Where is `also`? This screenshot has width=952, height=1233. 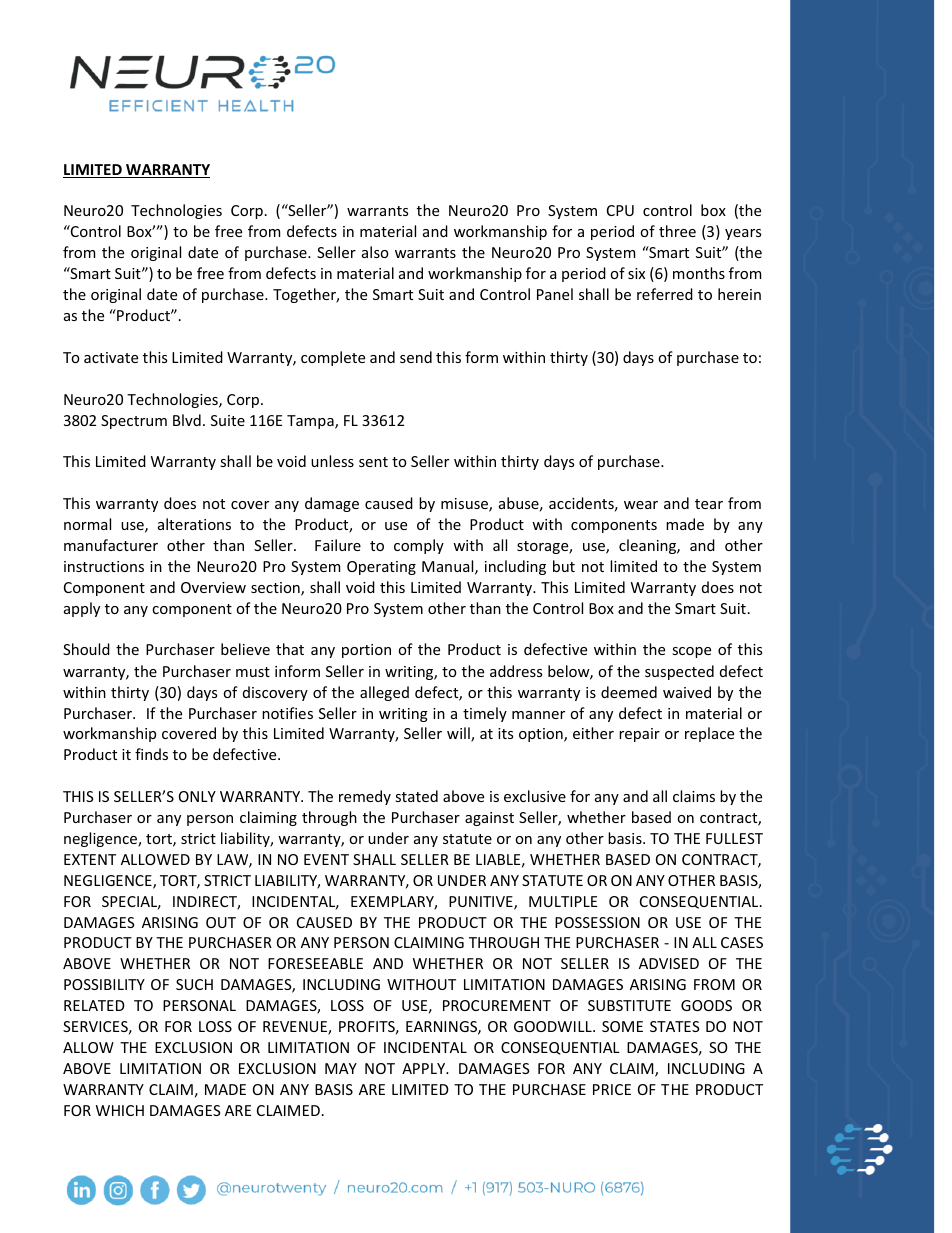 also is located at coordinates (375, 252).
